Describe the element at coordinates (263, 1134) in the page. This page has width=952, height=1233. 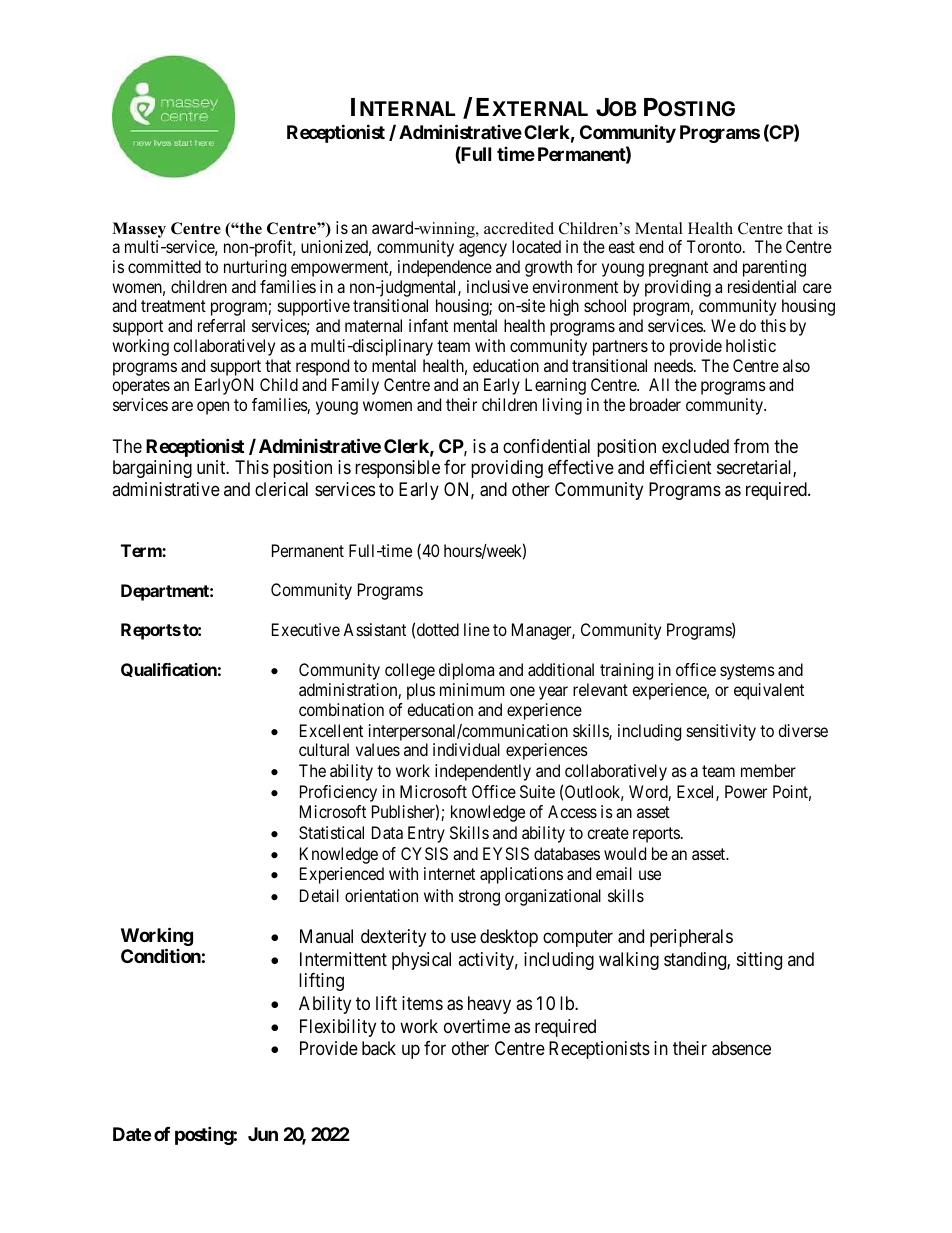
I see `Jun` at that location.
